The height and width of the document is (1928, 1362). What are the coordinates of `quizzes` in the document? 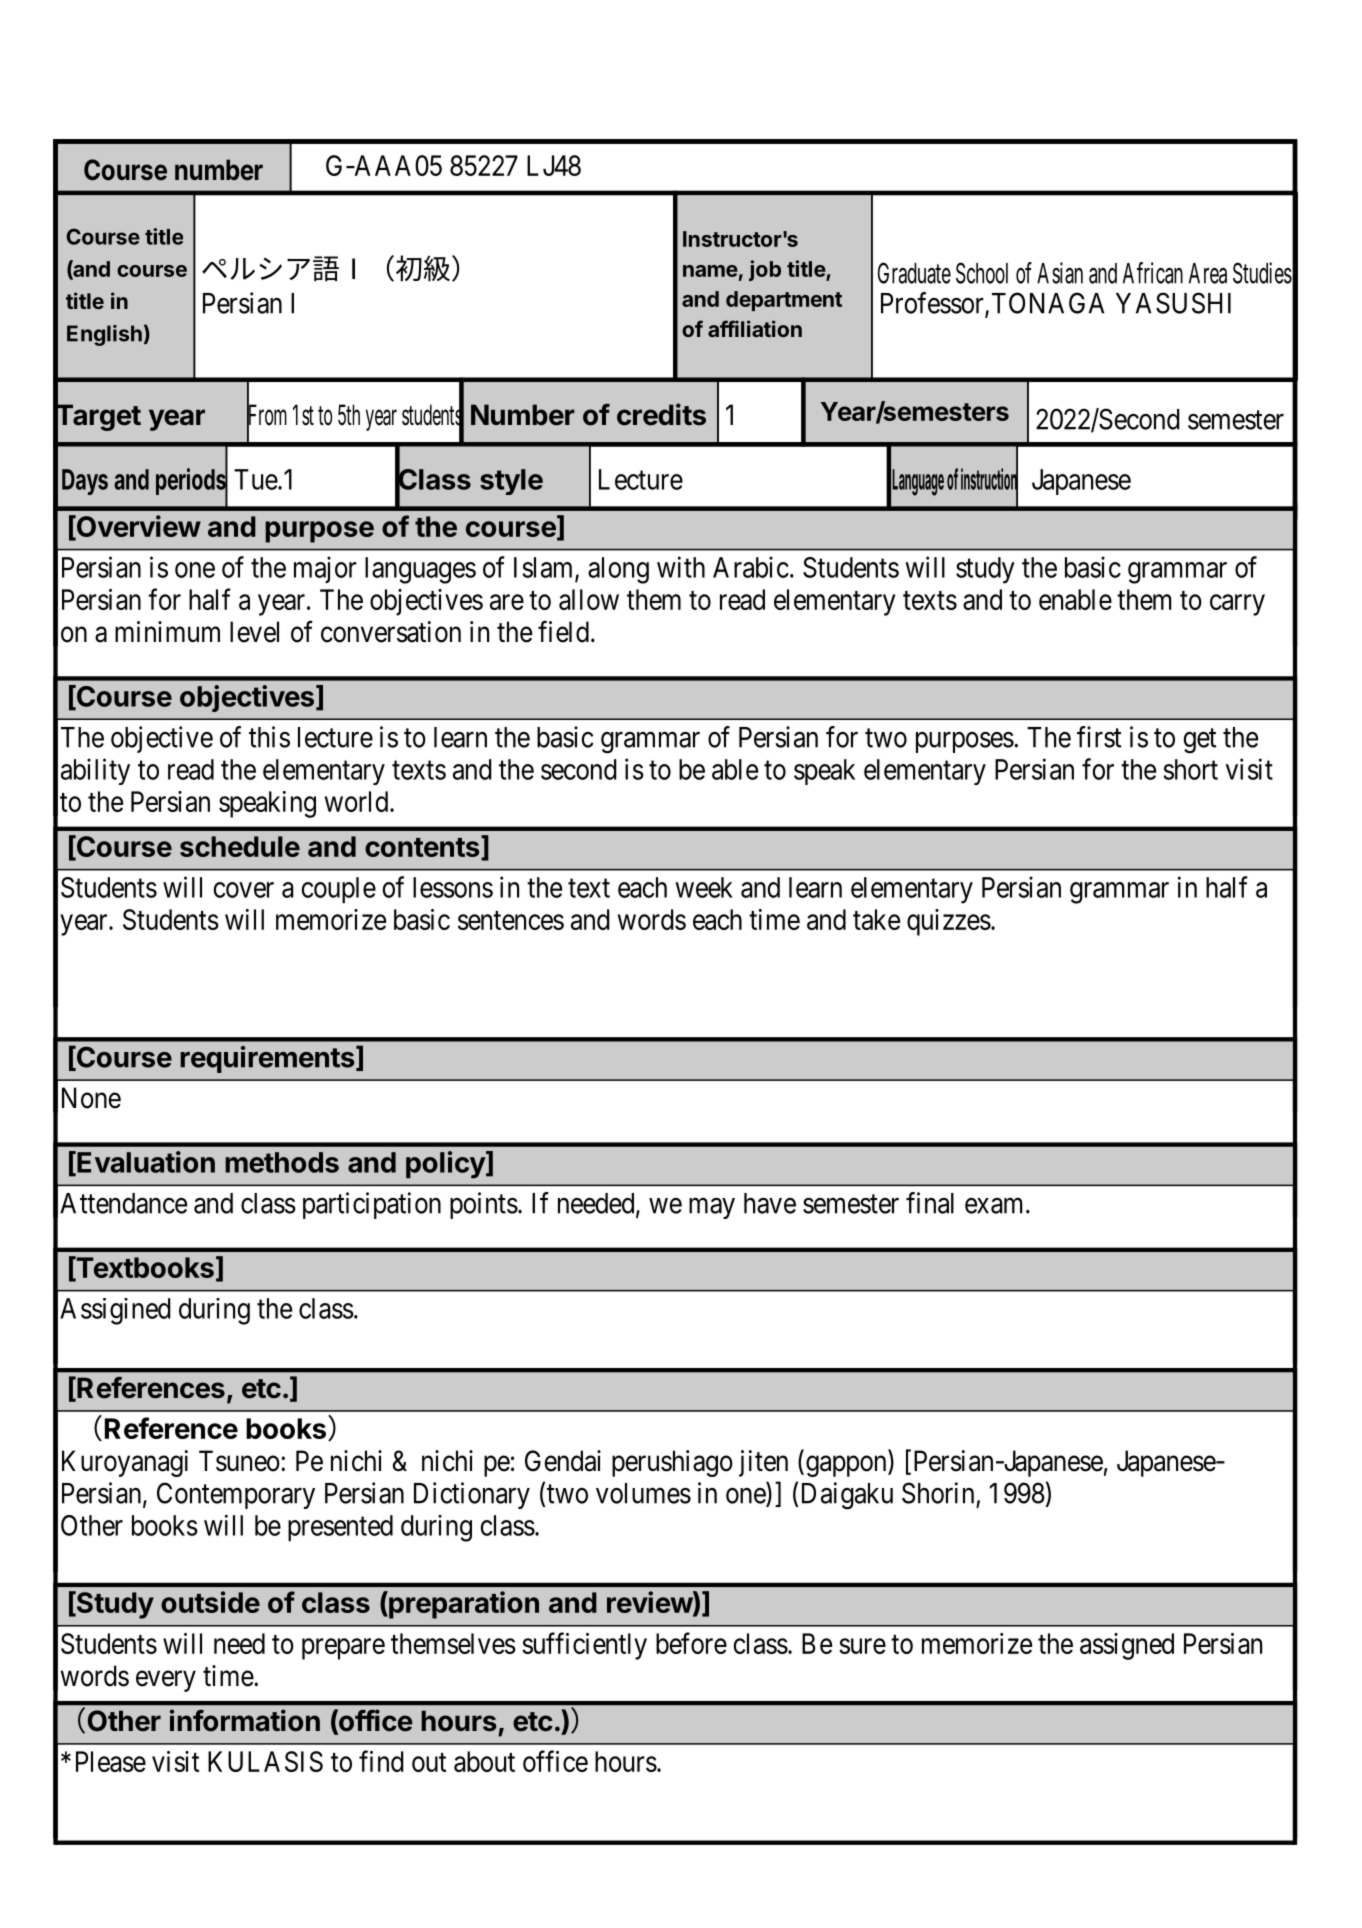 It's located at (949, 922).
